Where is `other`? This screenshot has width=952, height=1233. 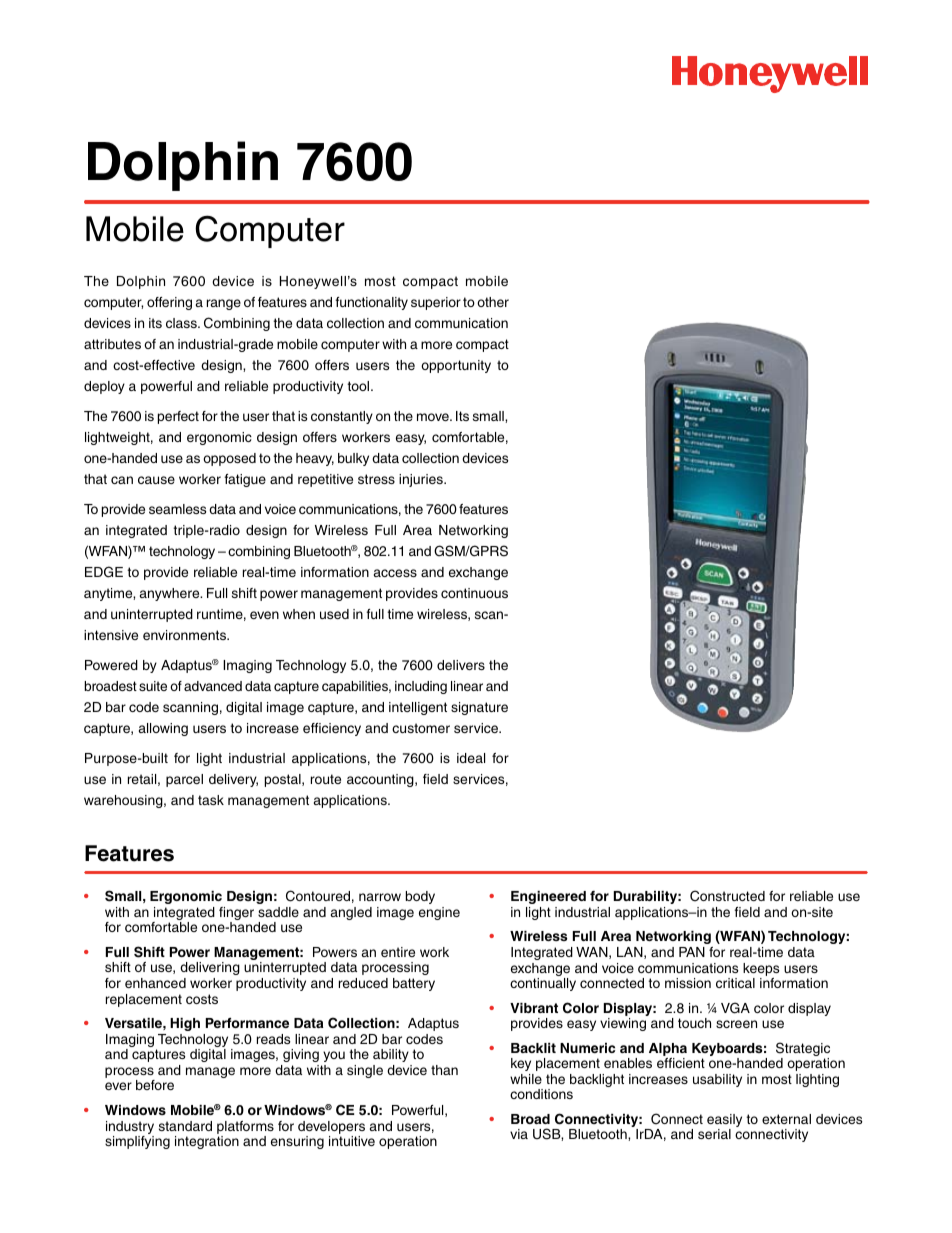 other is located at coordinates (493, 302).
